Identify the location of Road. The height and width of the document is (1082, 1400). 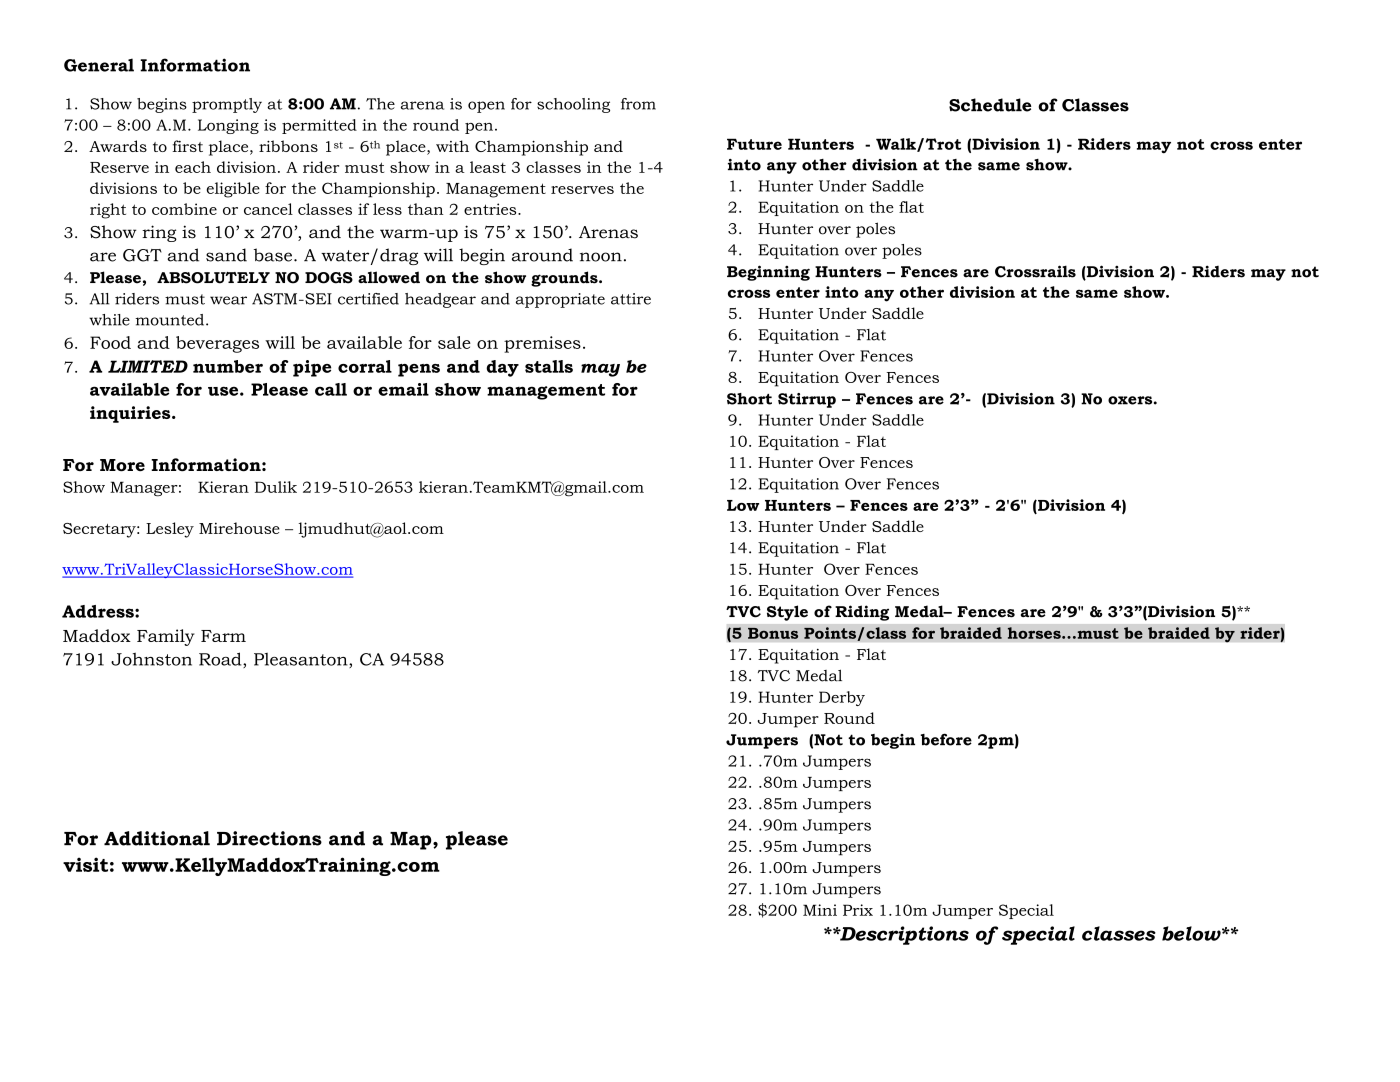
(221, 660).
